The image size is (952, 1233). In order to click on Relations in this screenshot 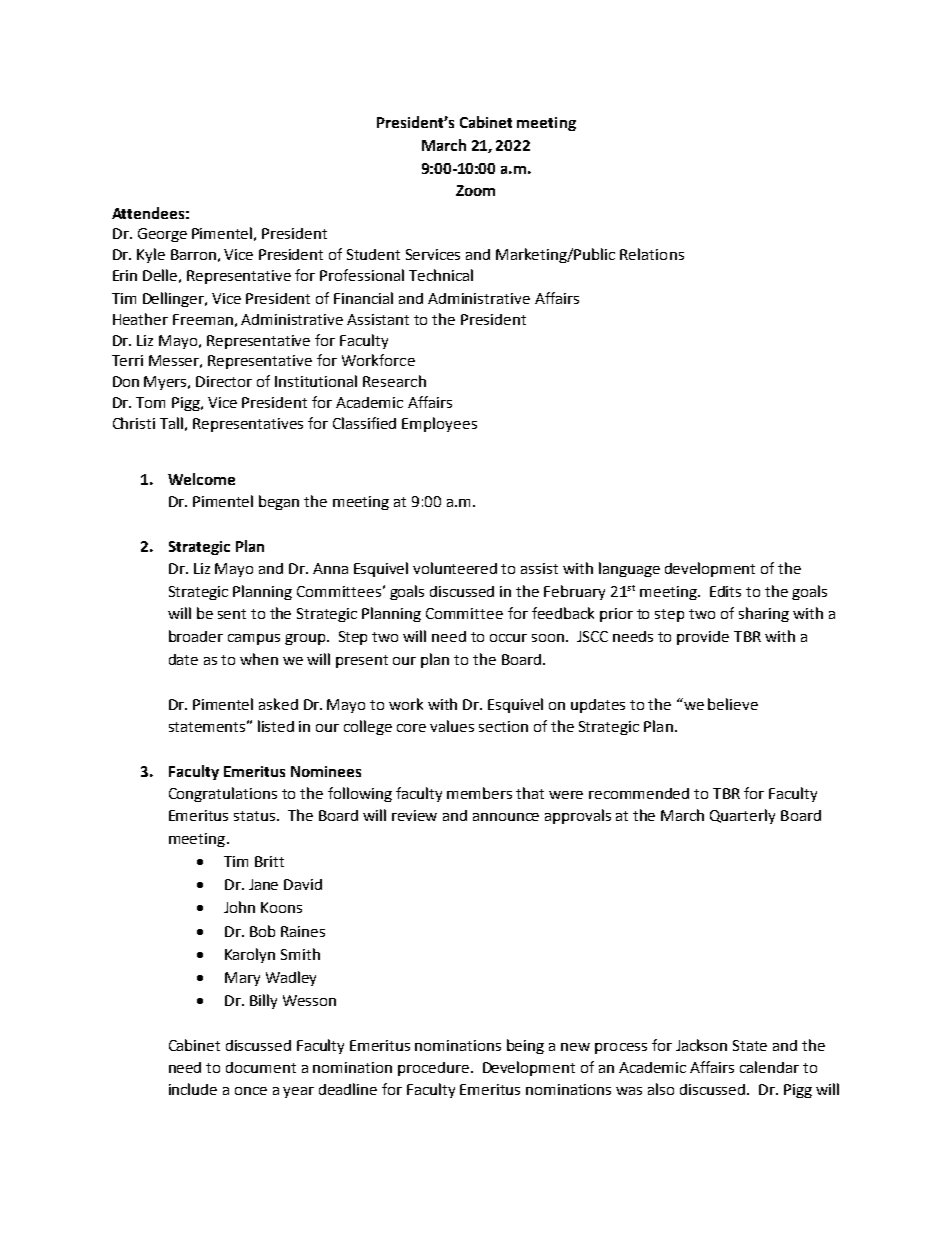, I will do `click(652, 254)`.
